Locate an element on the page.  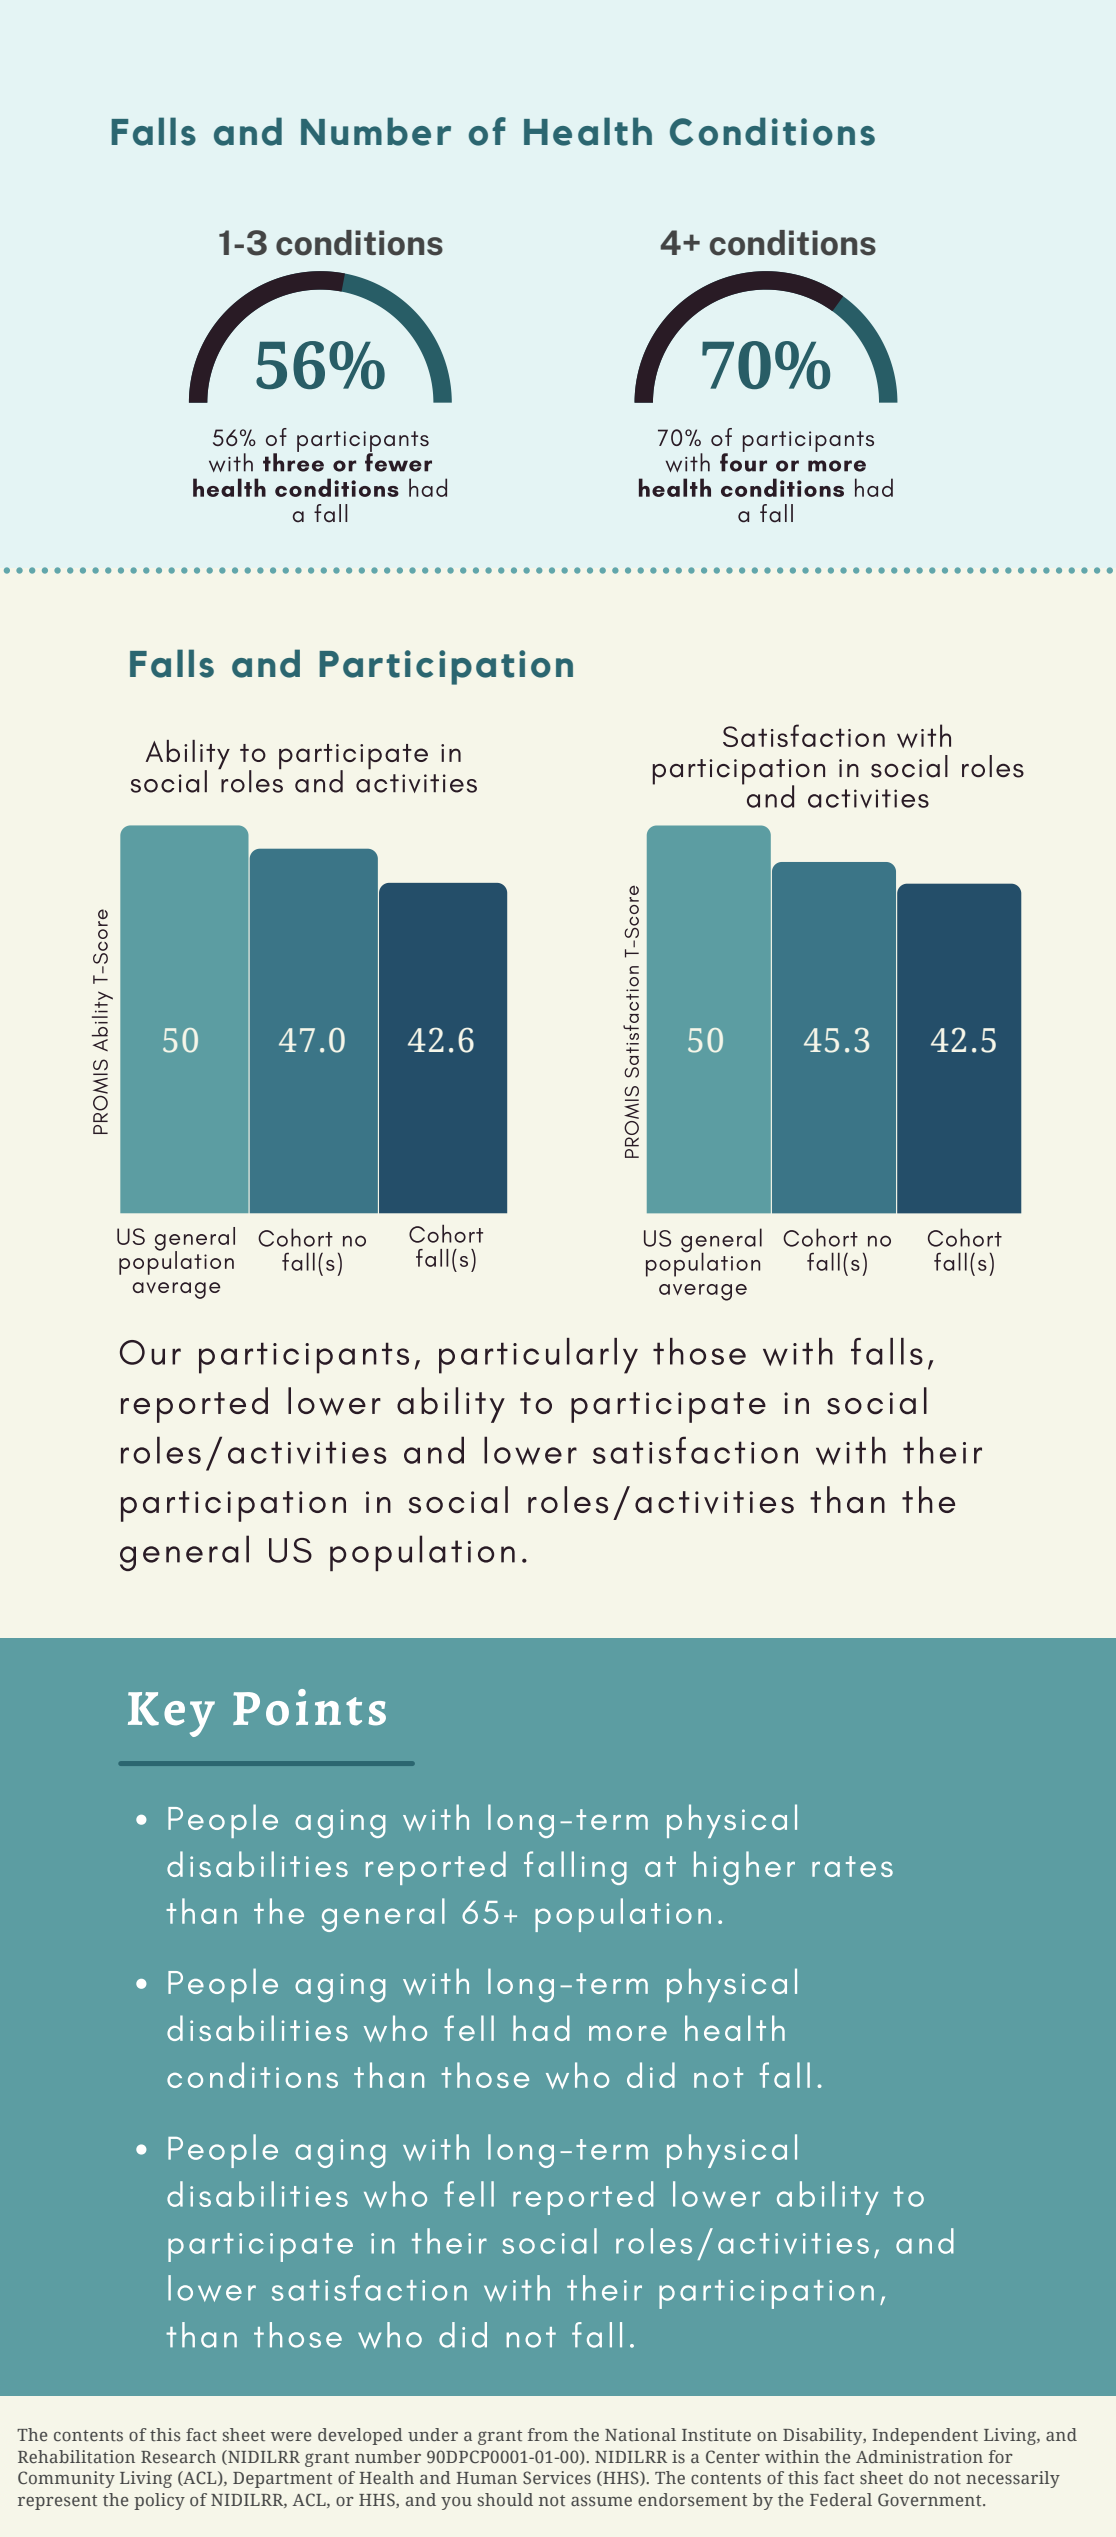
Research is located at coordinates (178, 2456).
